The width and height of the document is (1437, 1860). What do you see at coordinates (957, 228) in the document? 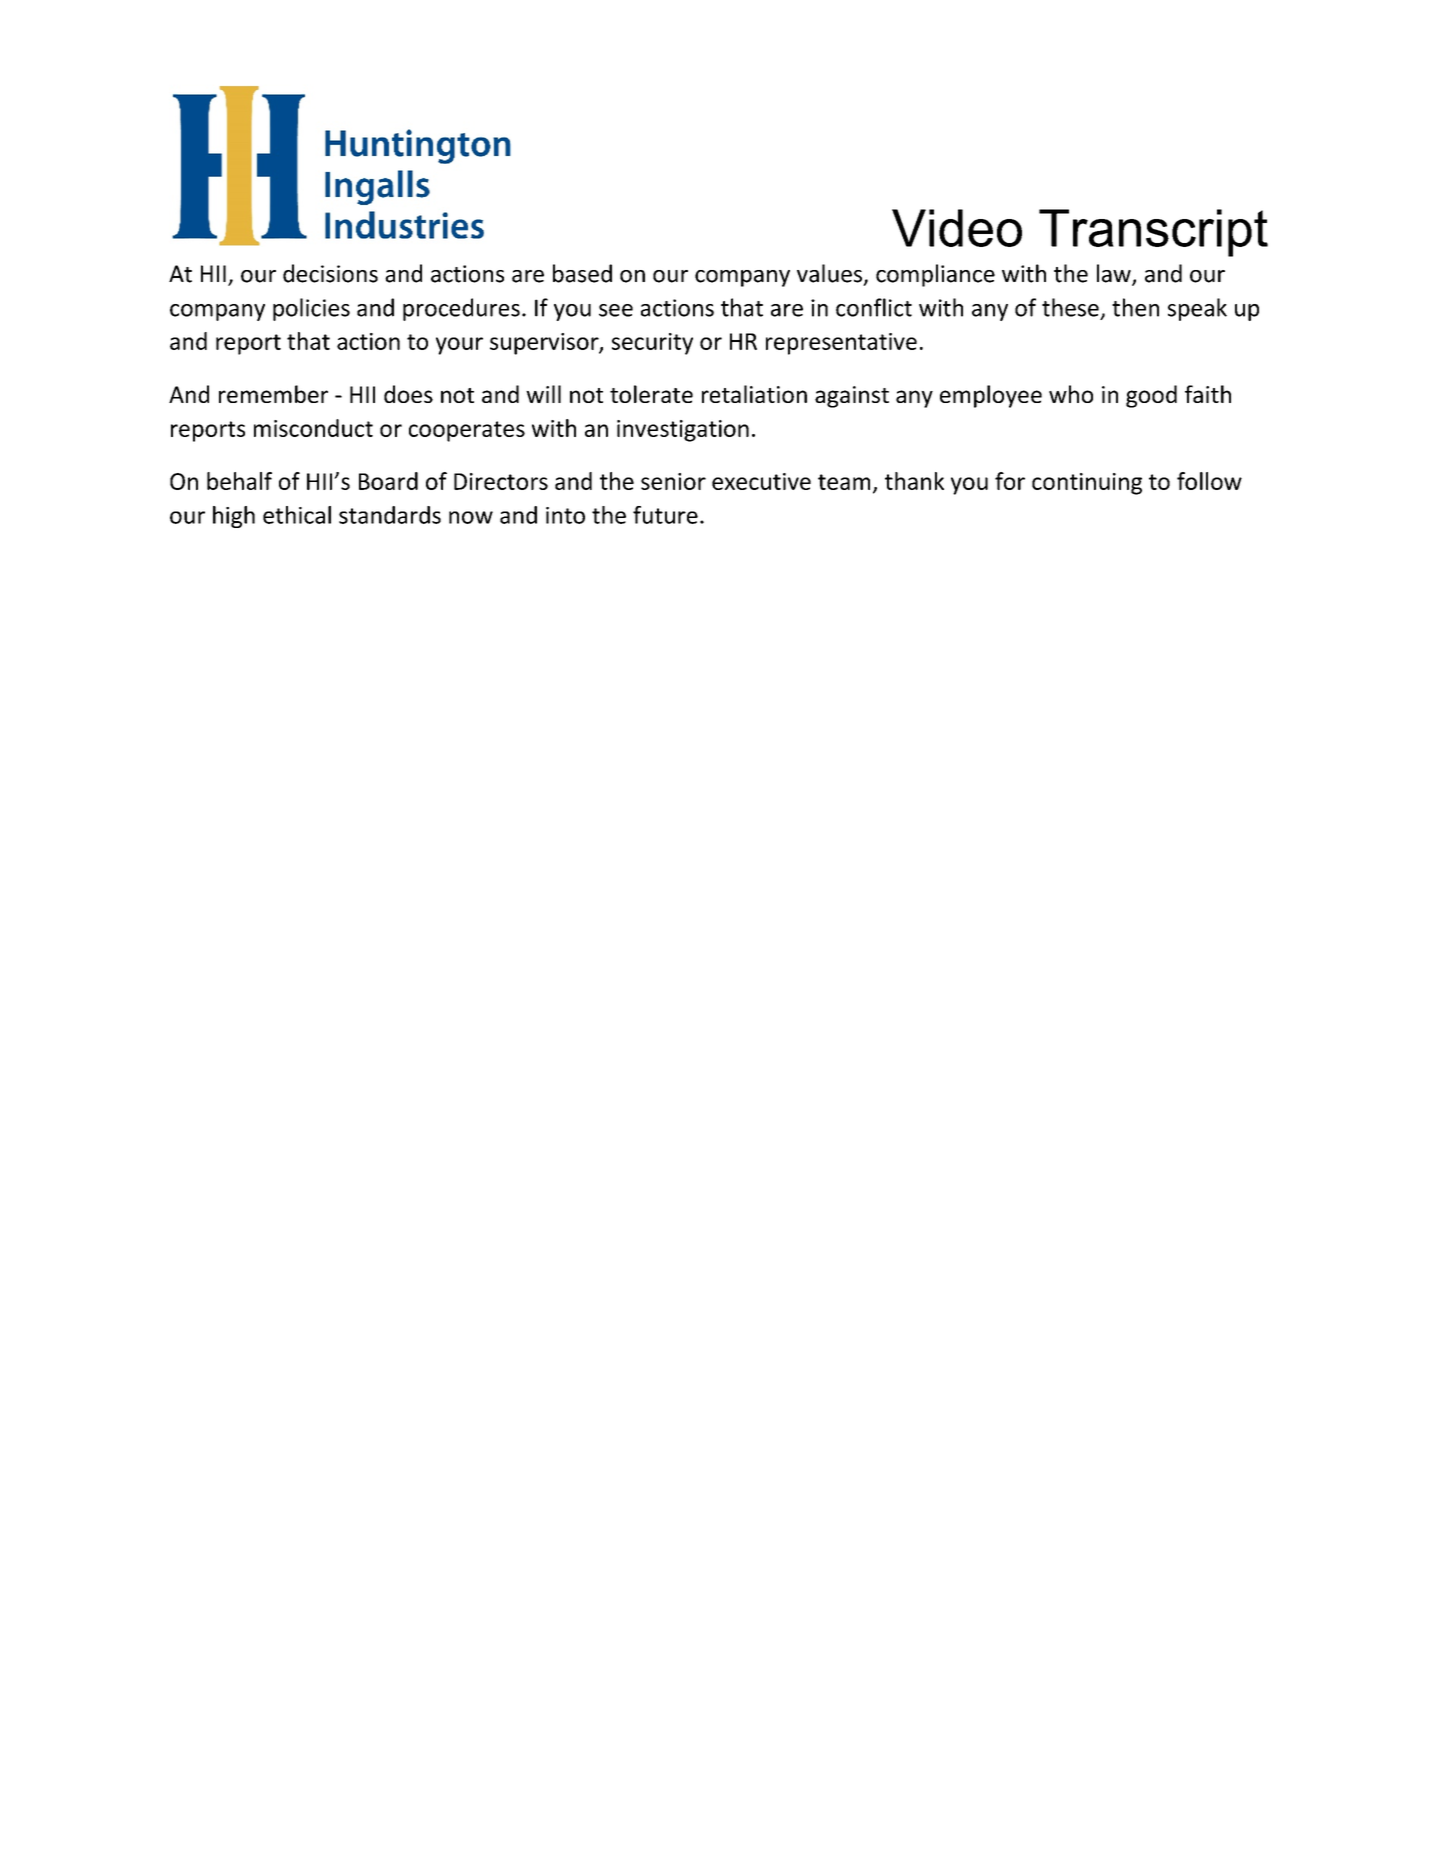
I see `Video` at bounding box center [957, 228].
